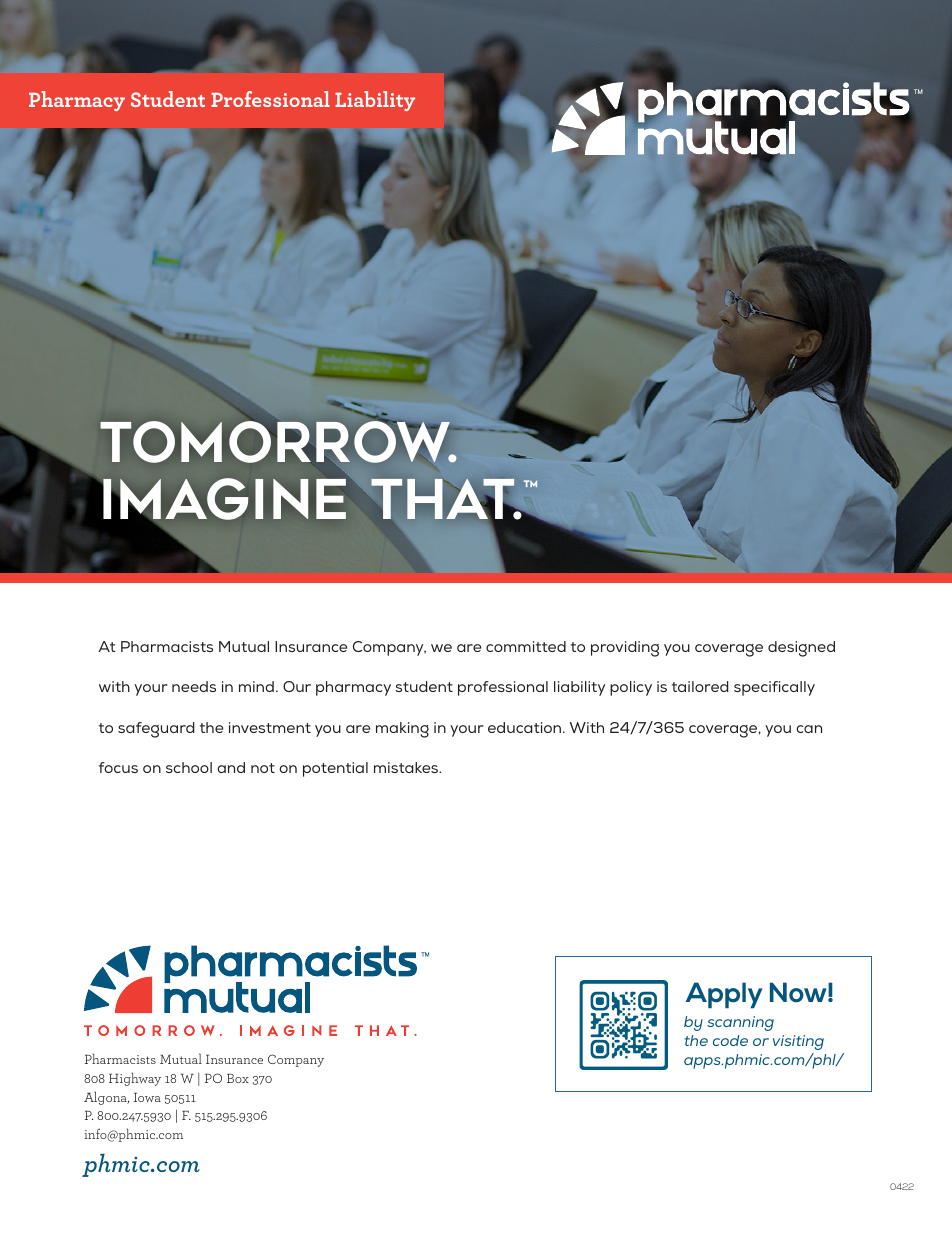 The image size is (952, 1233). What do you see at coordinates (238, 1078) in the page?
I see `Box` at bounding box center [238, 1078].
